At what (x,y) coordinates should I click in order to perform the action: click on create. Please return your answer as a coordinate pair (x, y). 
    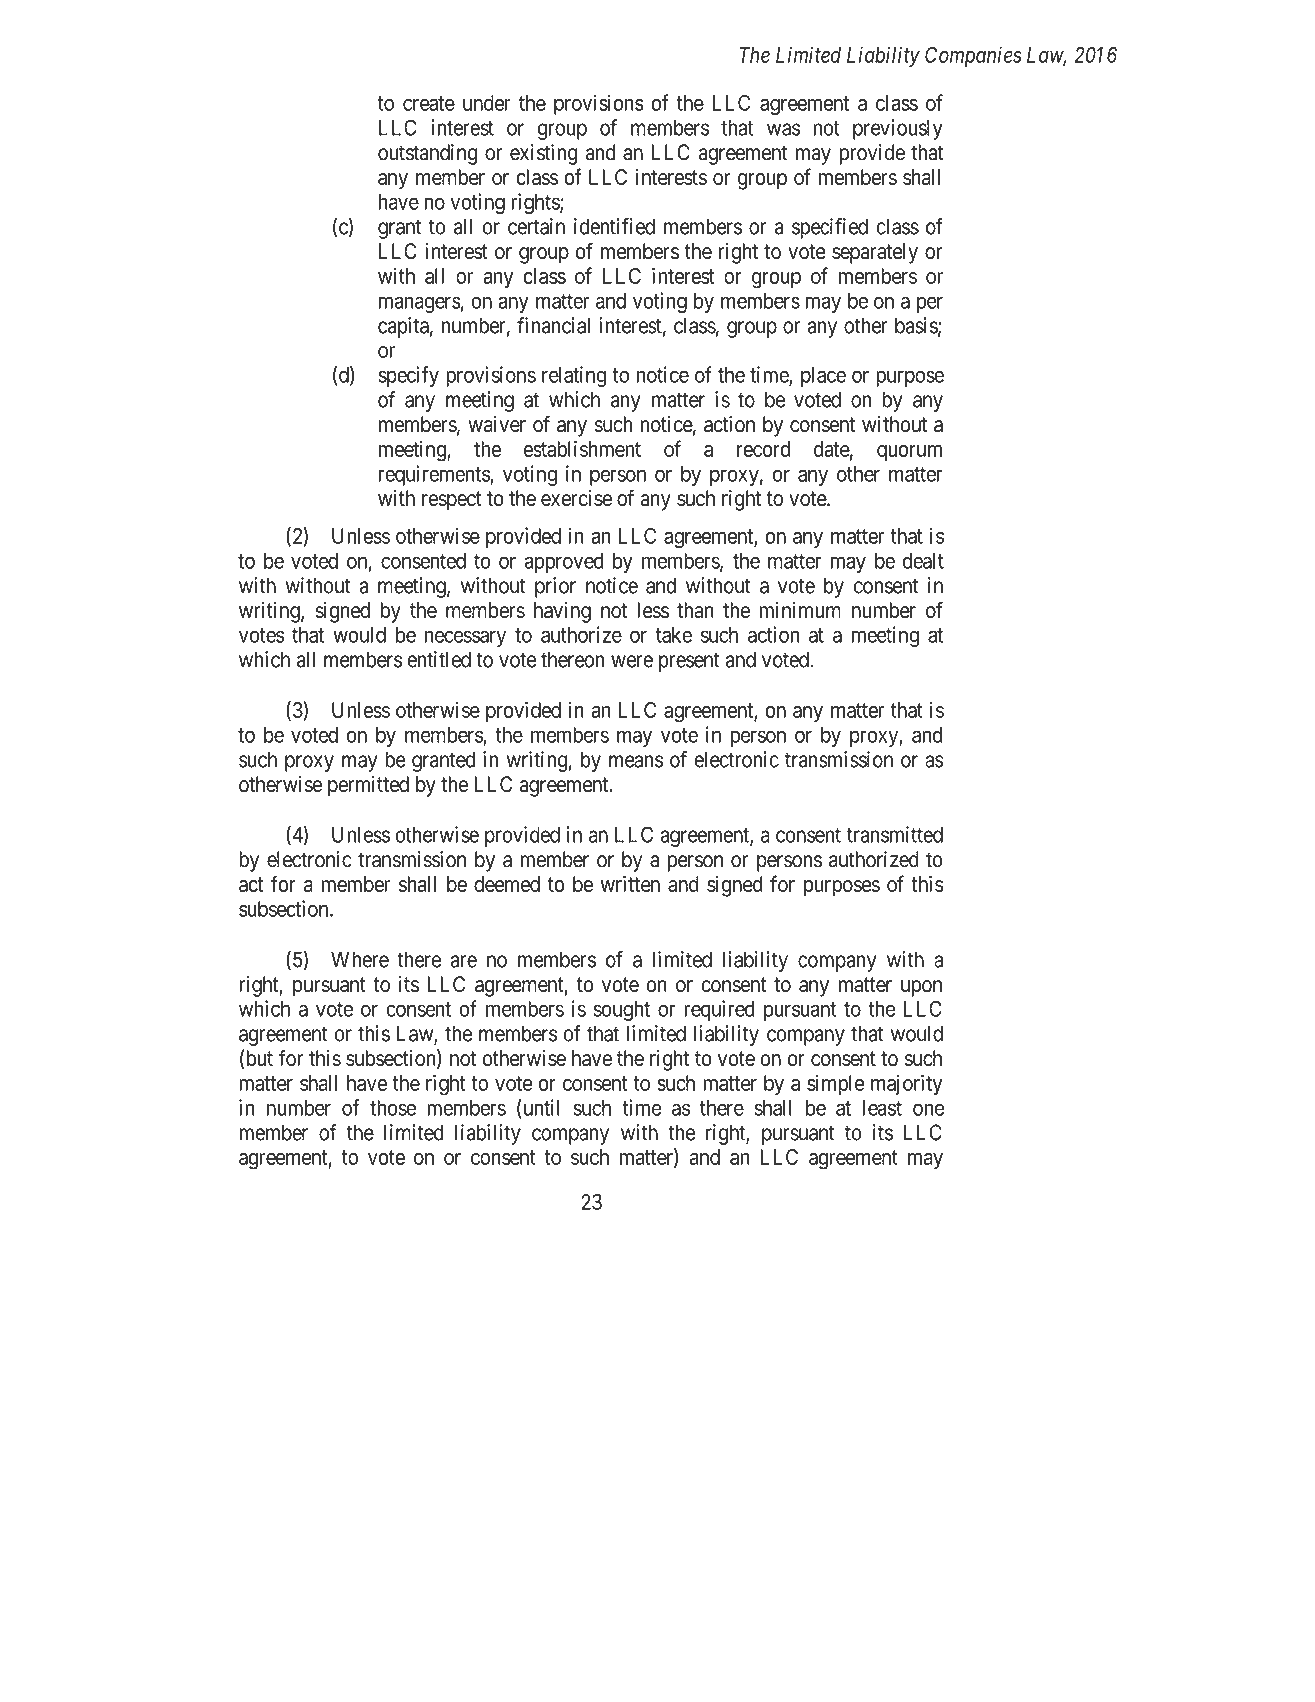
    Looking at the image, I should click on (429, 103).
